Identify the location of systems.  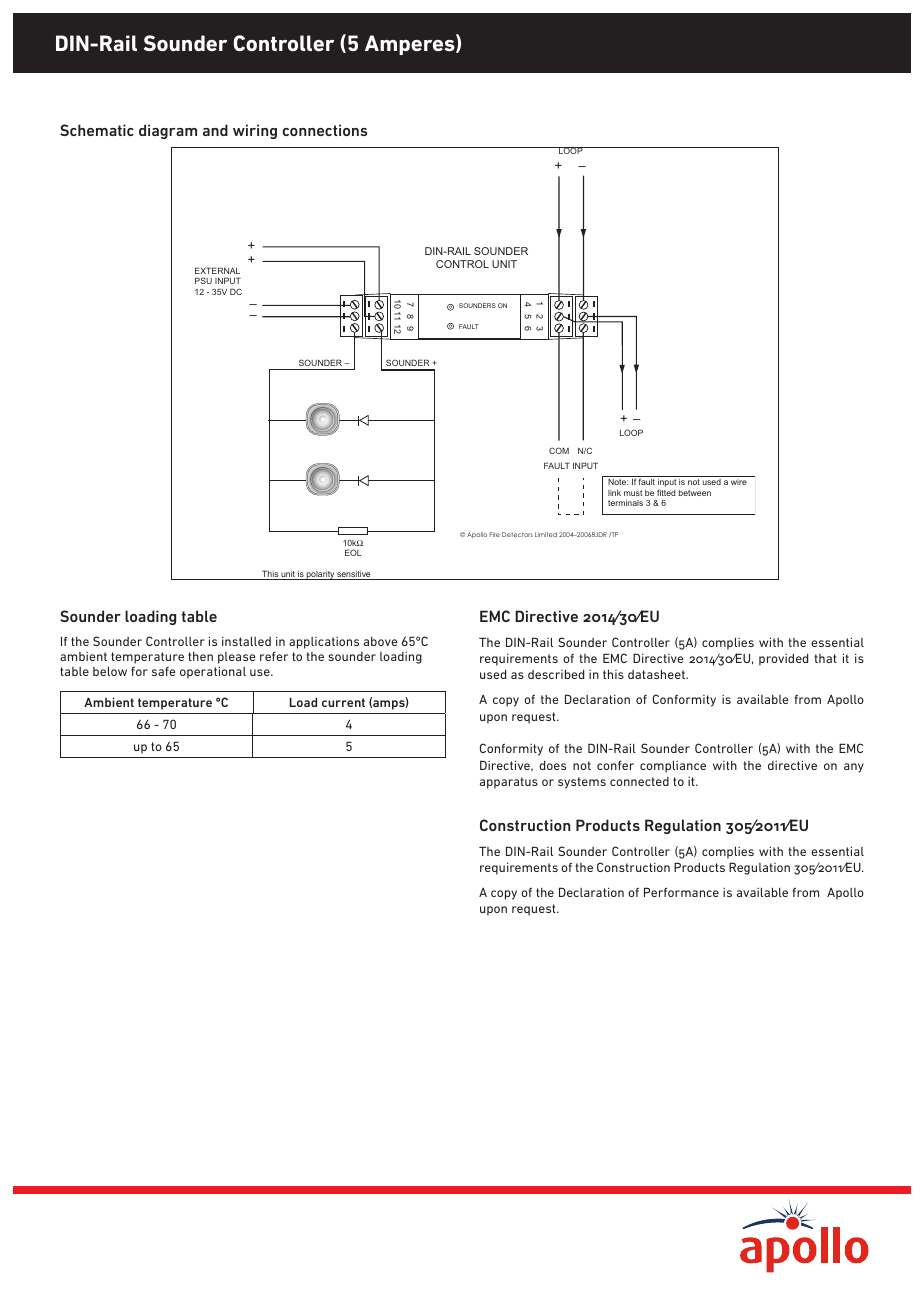
(582, 783).
